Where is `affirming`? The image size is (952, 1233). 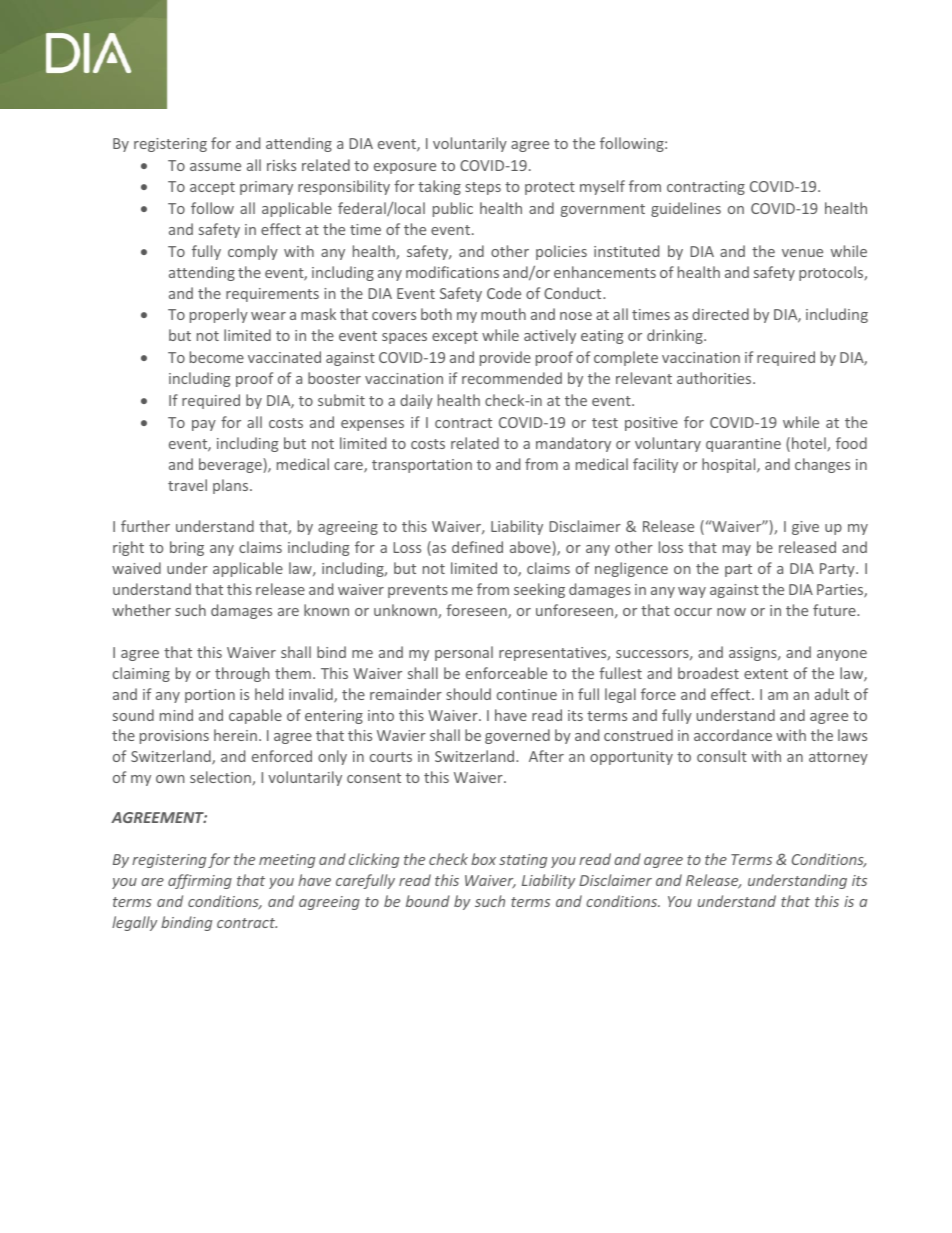
affirming is located at coordinates (200, 881).
